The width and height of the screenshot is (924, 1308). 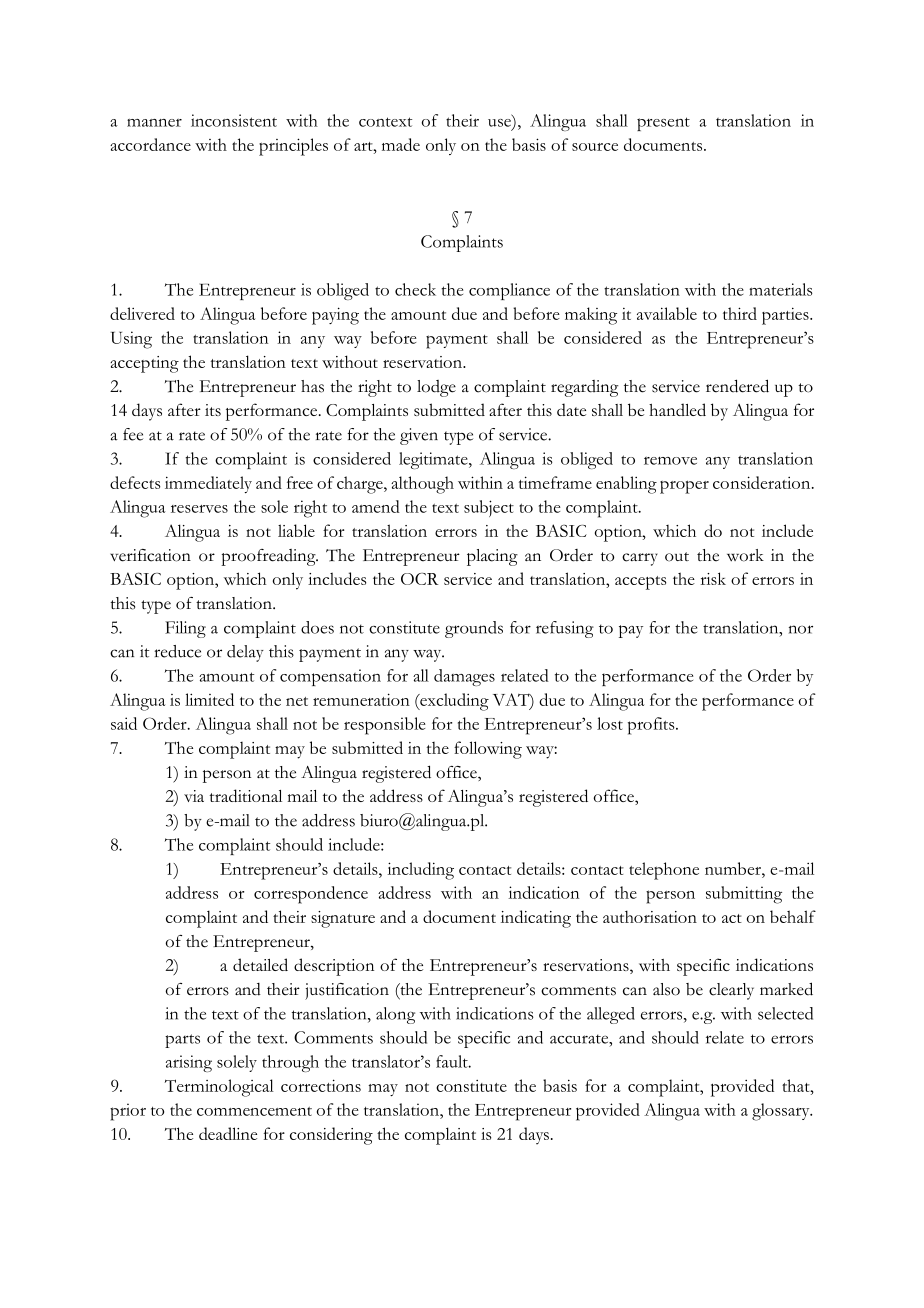 I want to click on inconsistent, so click(x=234, y=120).
